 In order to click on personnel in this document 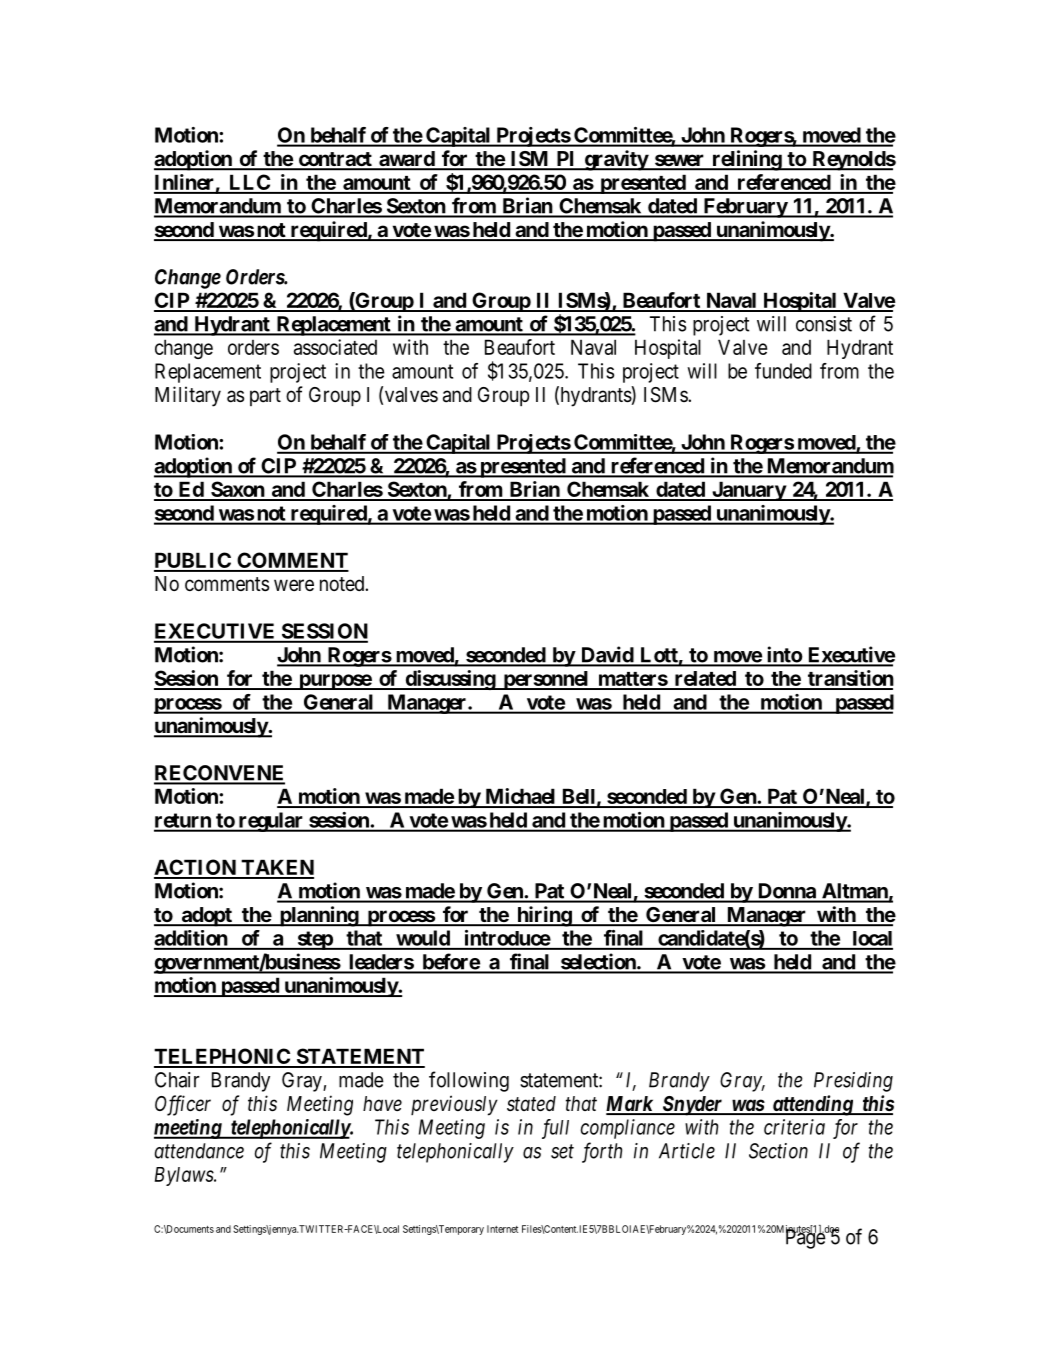, I will do `click(546, 680)`.
